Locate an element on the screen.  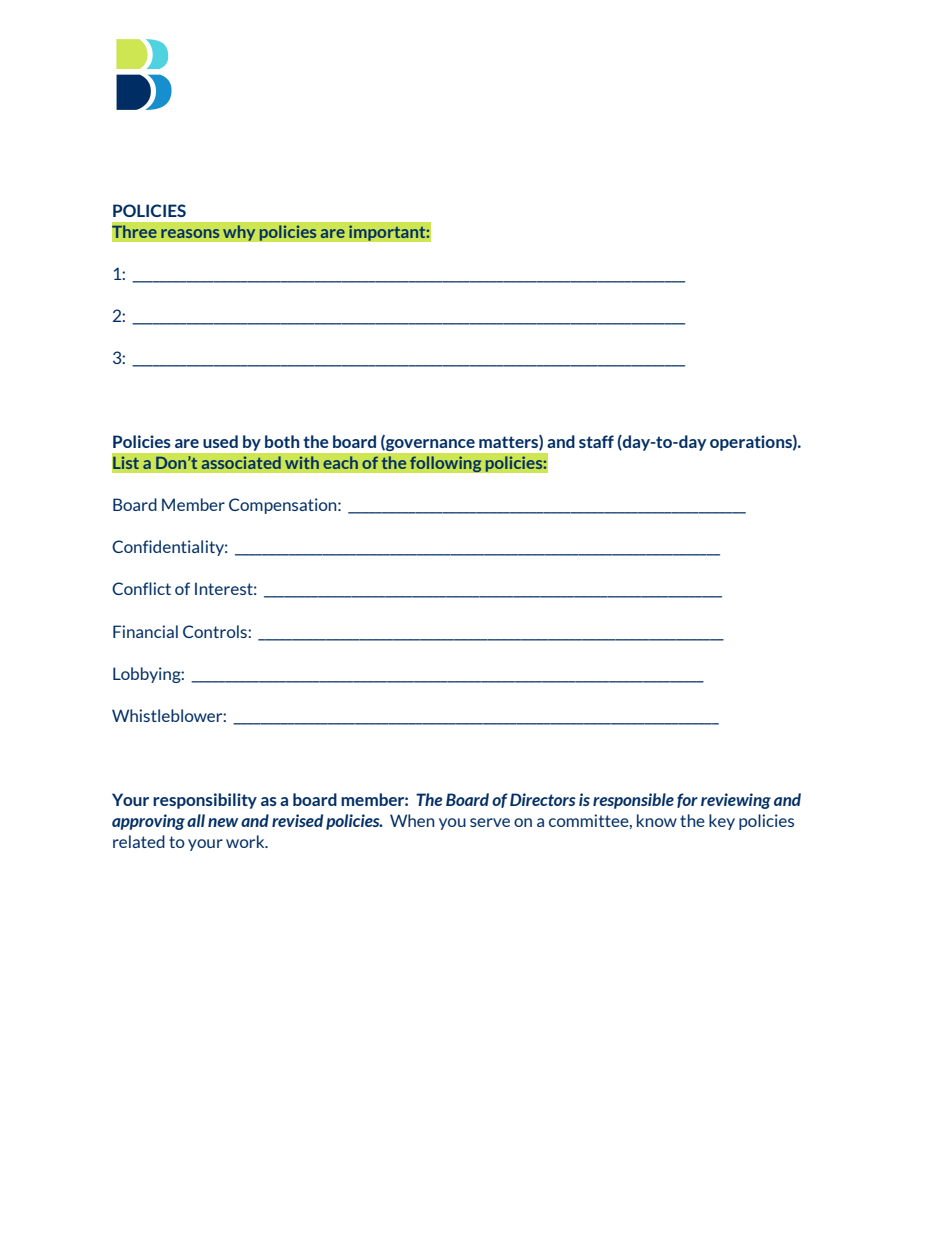
with is located at coordinates (302, 463).
